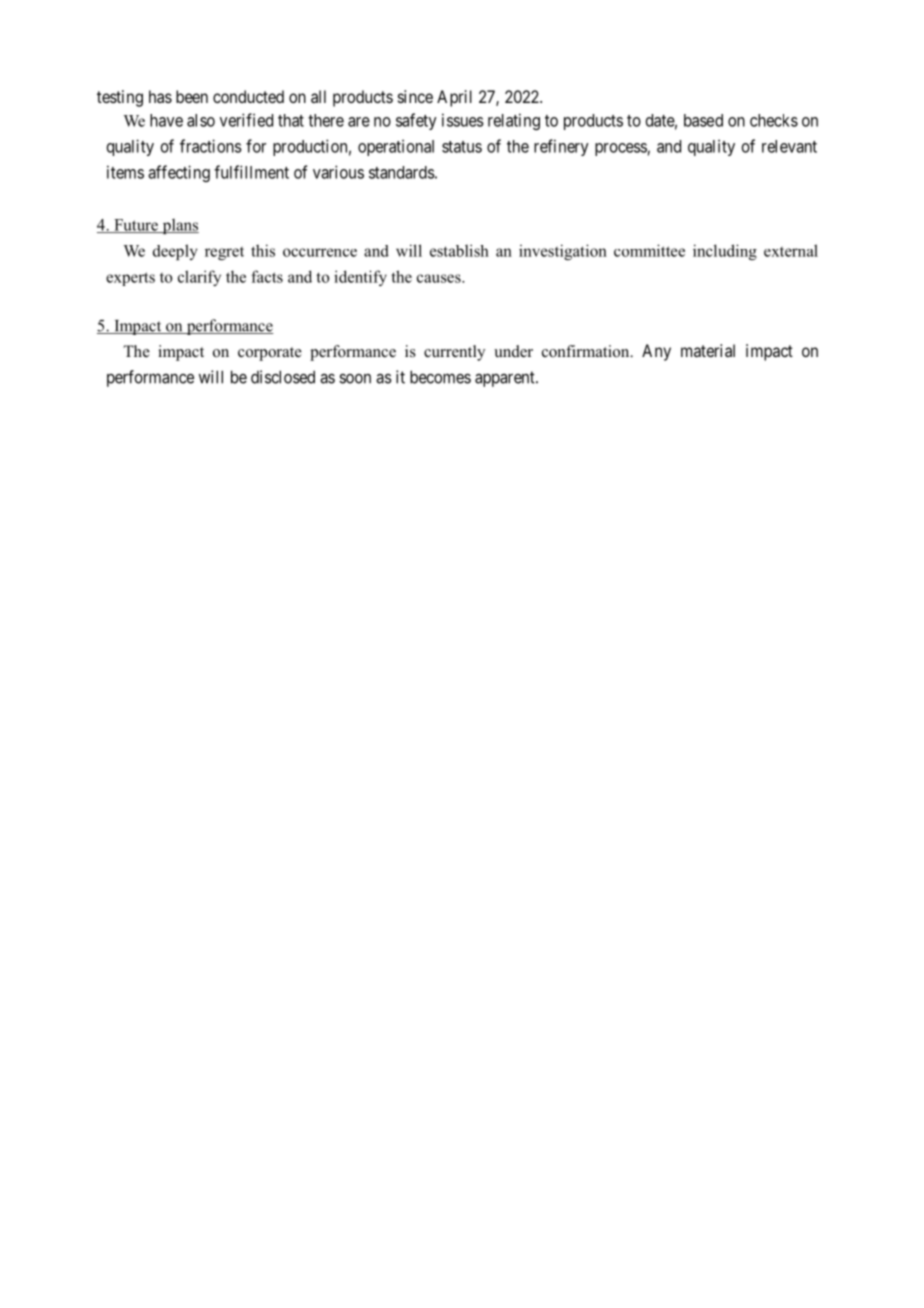 The height and width of the screenshot is (1308, 924). What do you see at coordinates (283, 377) in the screenshot?
I see `disclosed` at bounding box center [283, 377].
